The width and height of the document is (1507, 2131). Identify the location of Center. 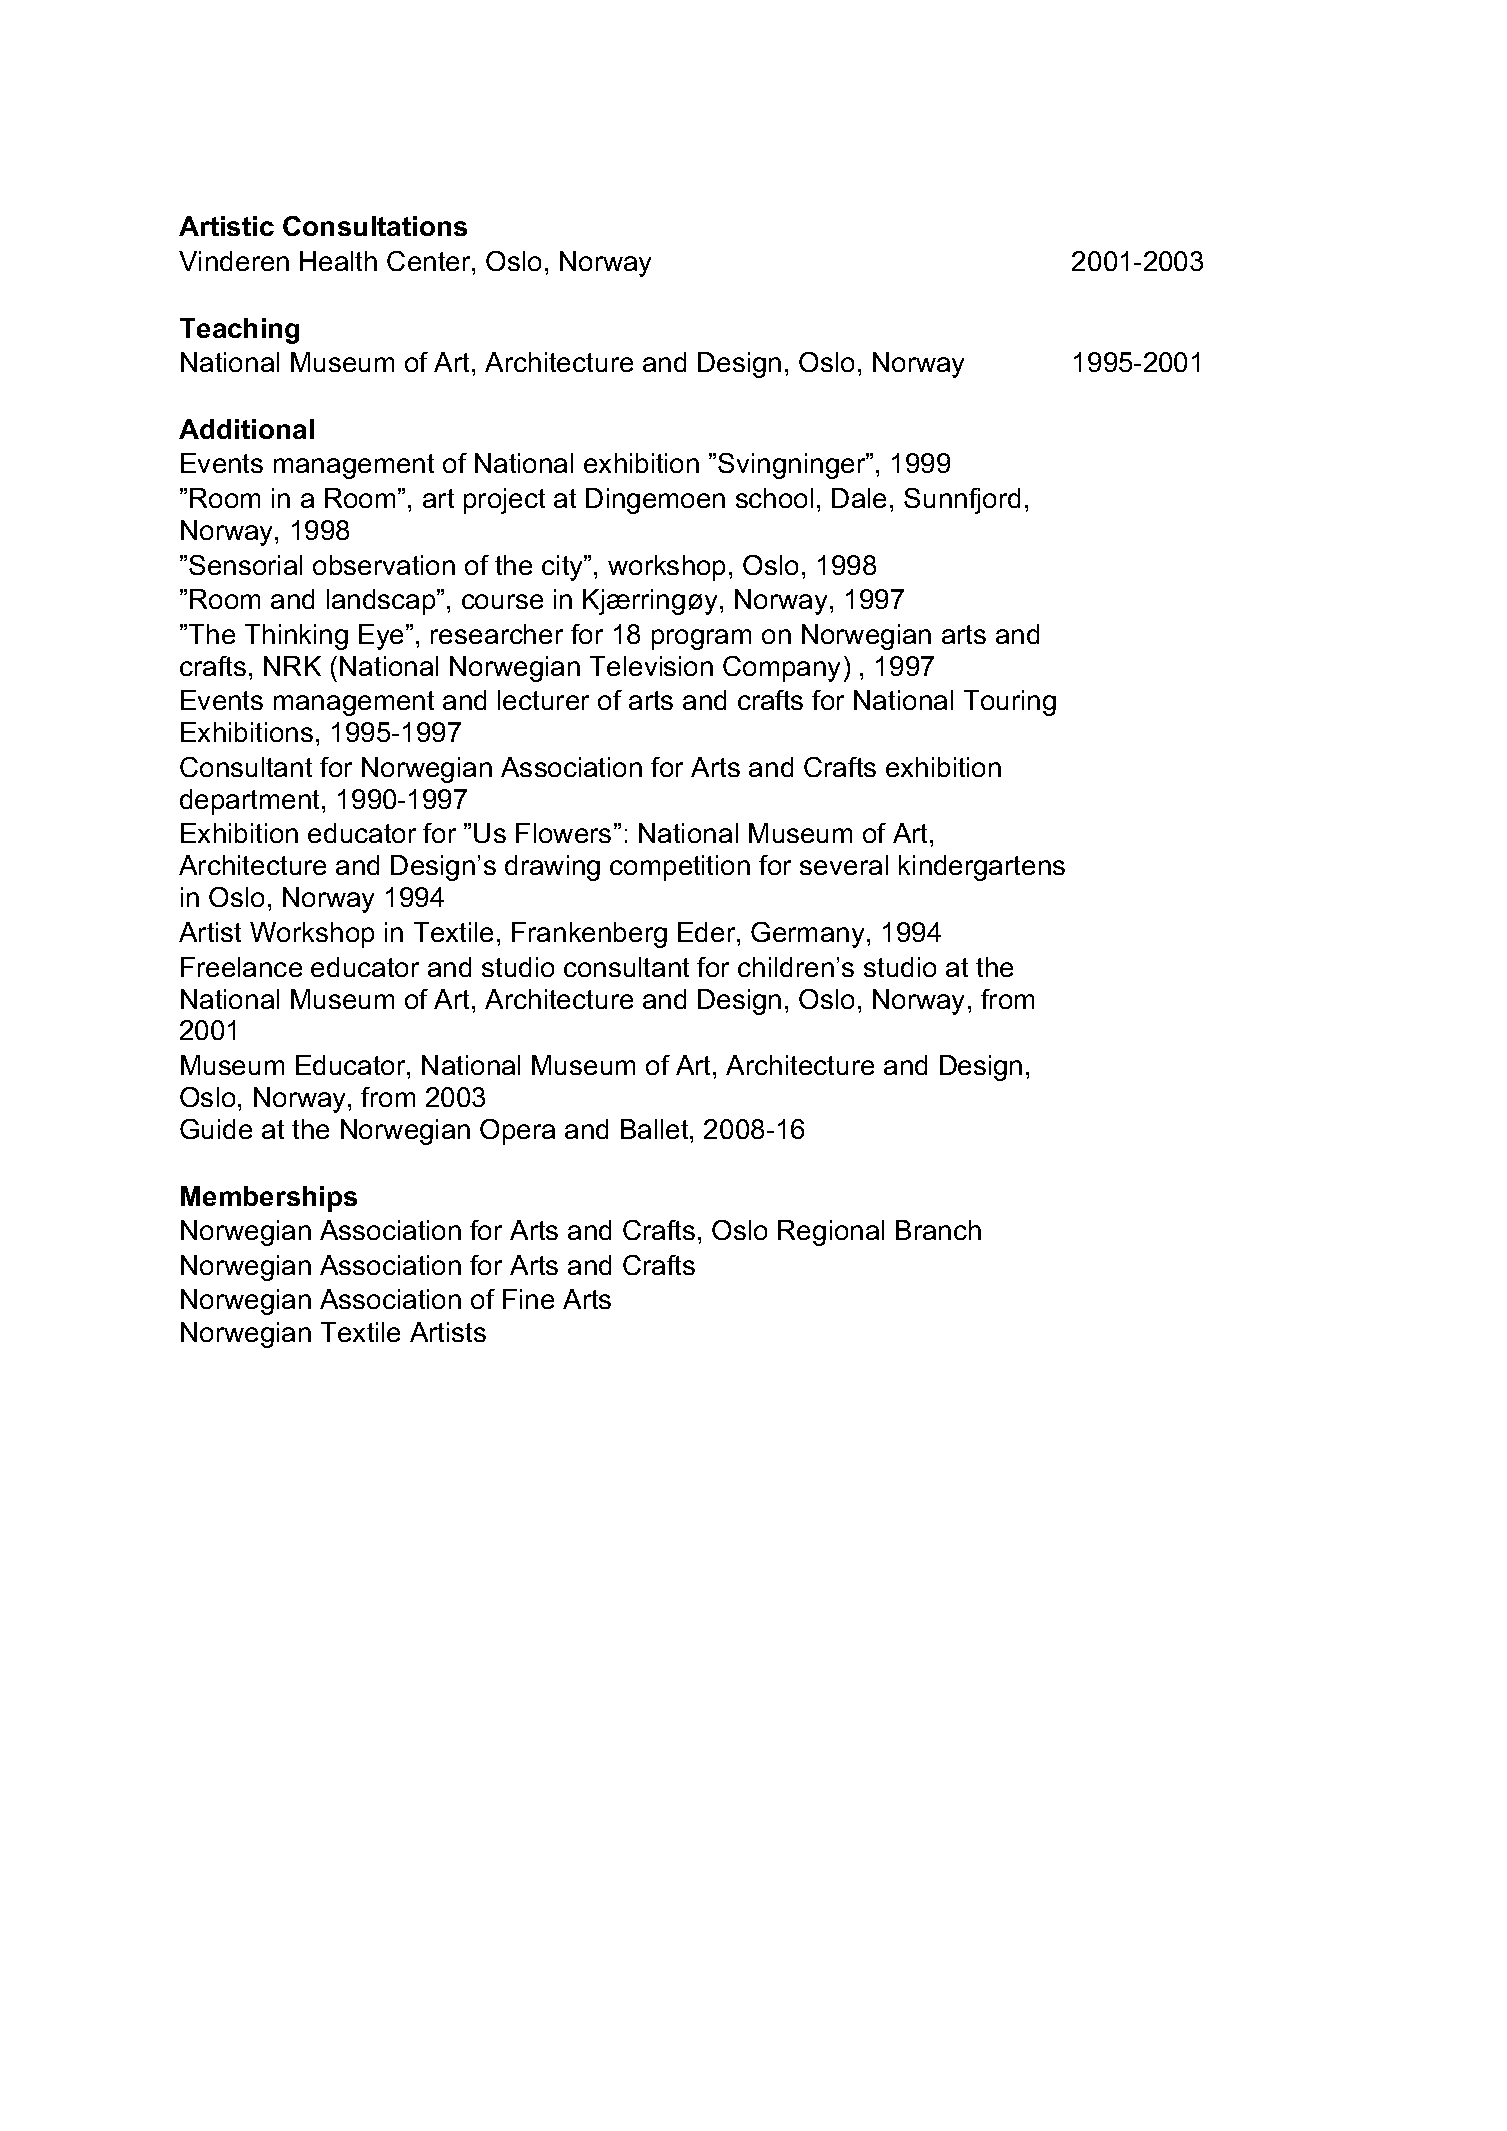
(430, 261).
